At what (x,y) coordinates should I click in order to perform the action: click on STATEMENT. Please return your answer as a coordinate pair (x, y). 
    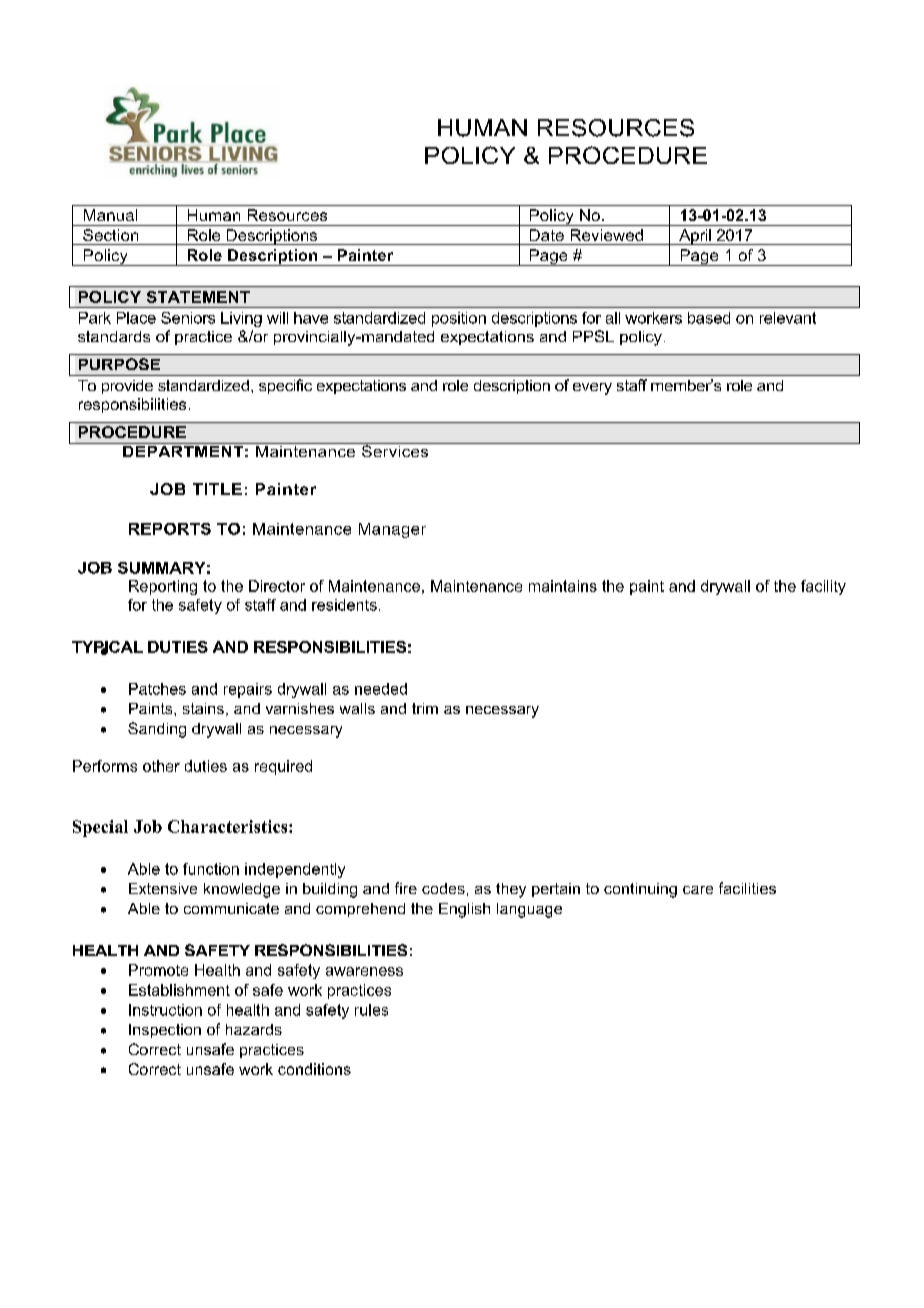
    Looking at the image, I should click on (198, 297).
